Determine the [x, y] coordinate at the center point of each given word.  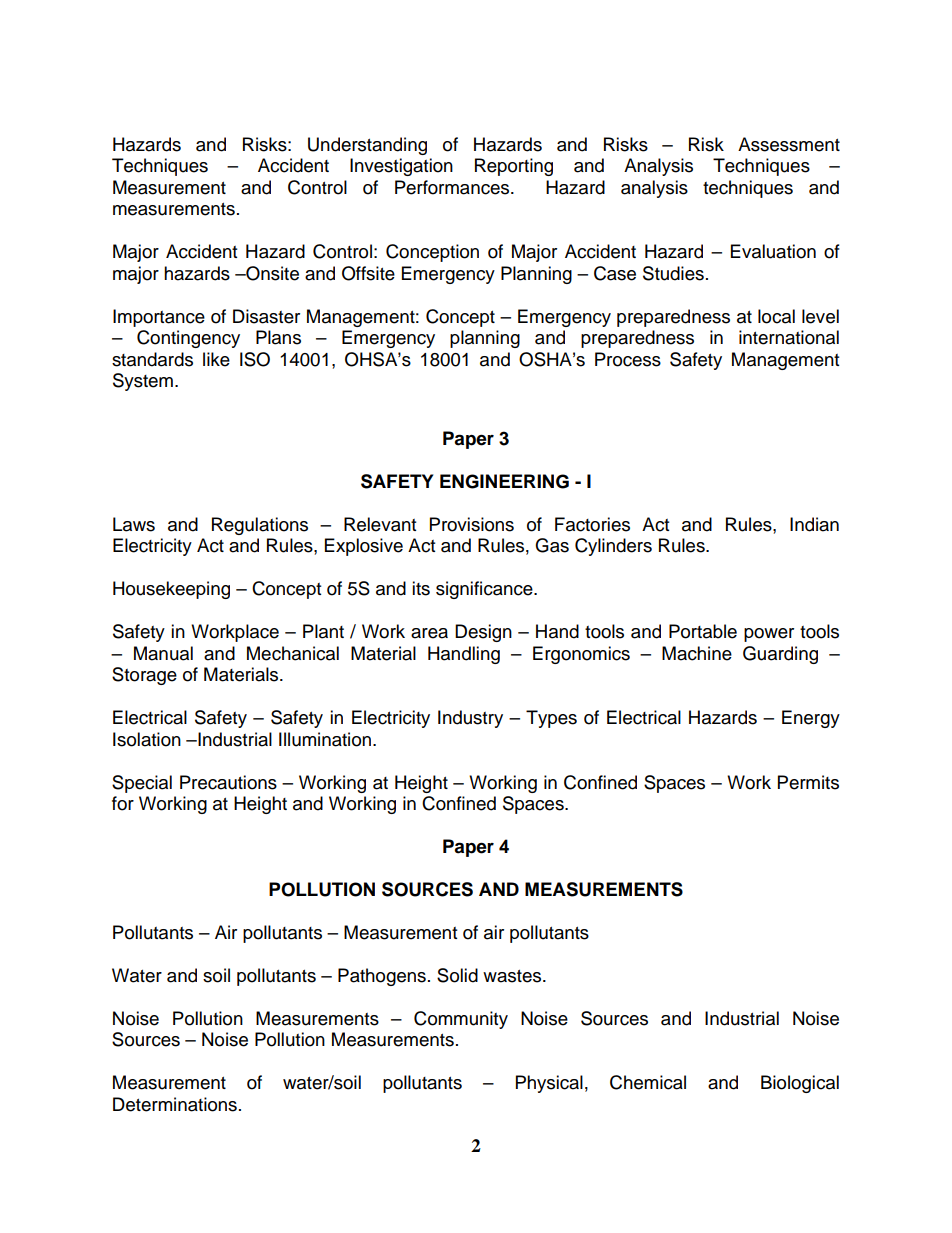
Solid [457, 975]
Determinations [175, 1104]
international [789, 337]
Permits [808, 782]
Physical [549, 1084]
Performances [453, 187]
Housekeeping [171, 590]
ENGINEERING [504, 481]
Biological [800, 1084]
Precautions [228, 782]
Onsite [271, 273]
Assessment [789, 144]
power [769, 635]
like [216, 359]
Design [483, 633]
